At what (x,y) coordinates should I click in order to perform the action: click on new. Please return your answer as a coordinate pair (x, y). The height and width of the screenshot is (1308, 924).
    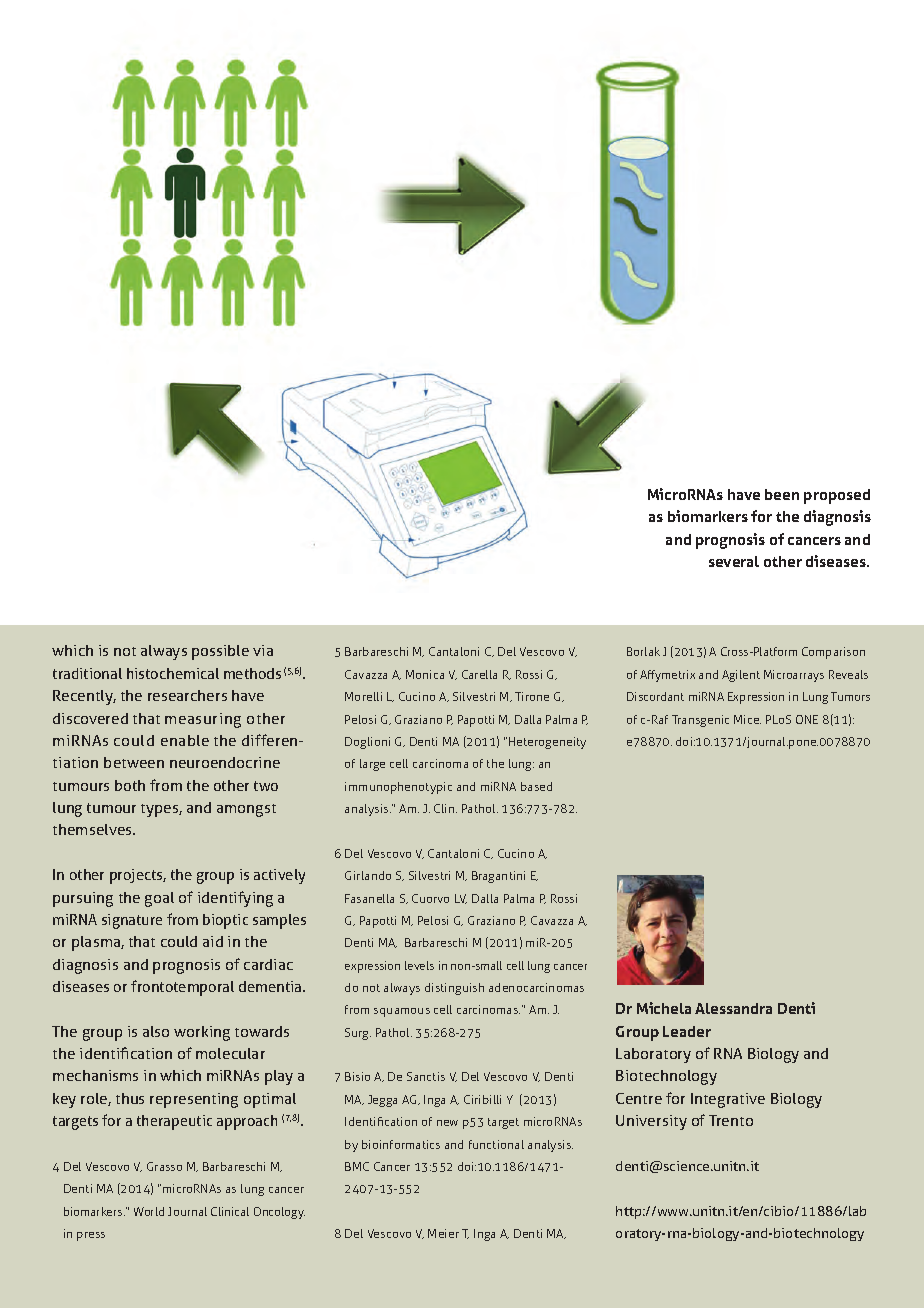
    Looking at the image, I should click on (447, 1123).
